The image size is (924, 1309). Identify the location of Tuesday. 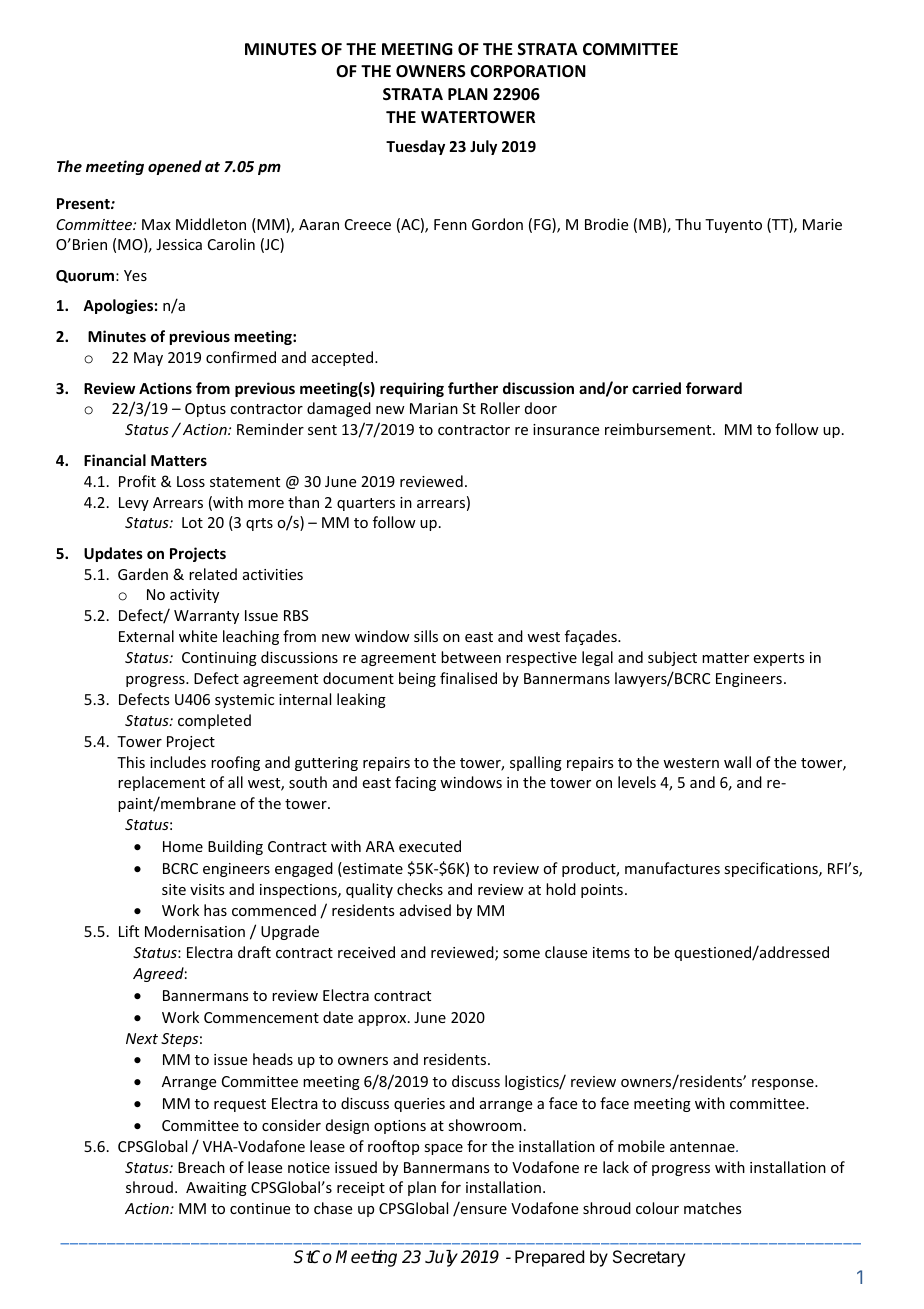
(415, 147).
